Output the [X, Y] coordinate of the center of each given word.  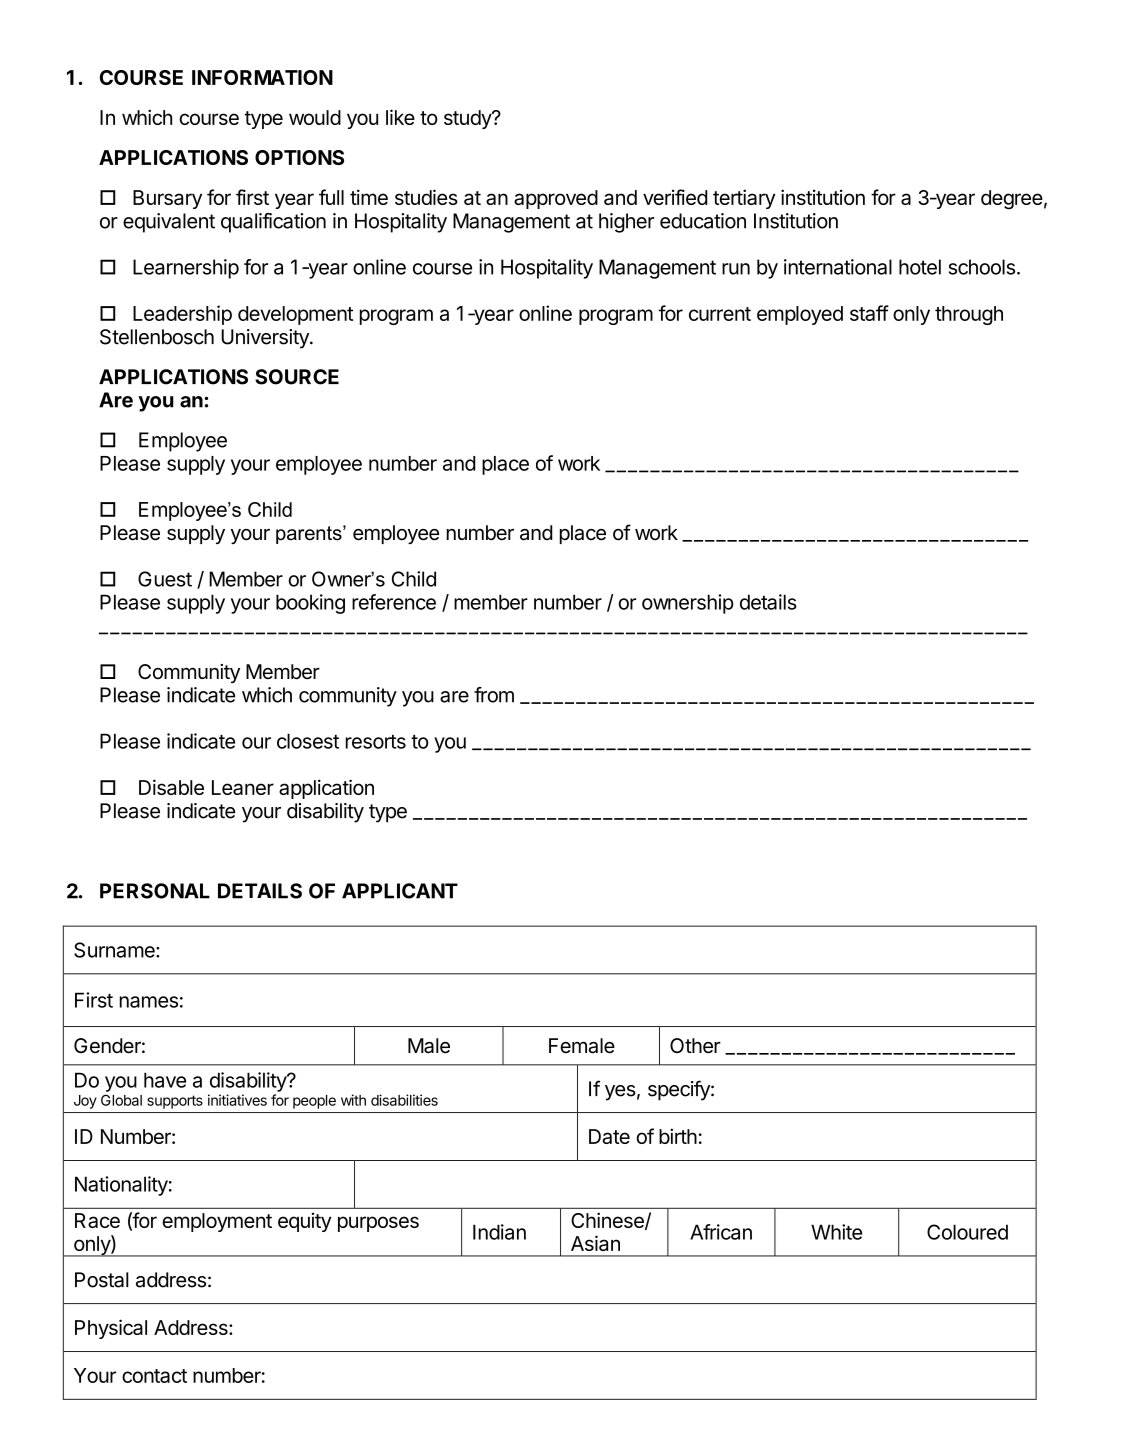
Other [695, 1046]
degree [1012, 200]
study [468, 119]
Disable [171, 787]
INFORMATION [262, 77]
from [494, 695]
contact [154, 1376]
